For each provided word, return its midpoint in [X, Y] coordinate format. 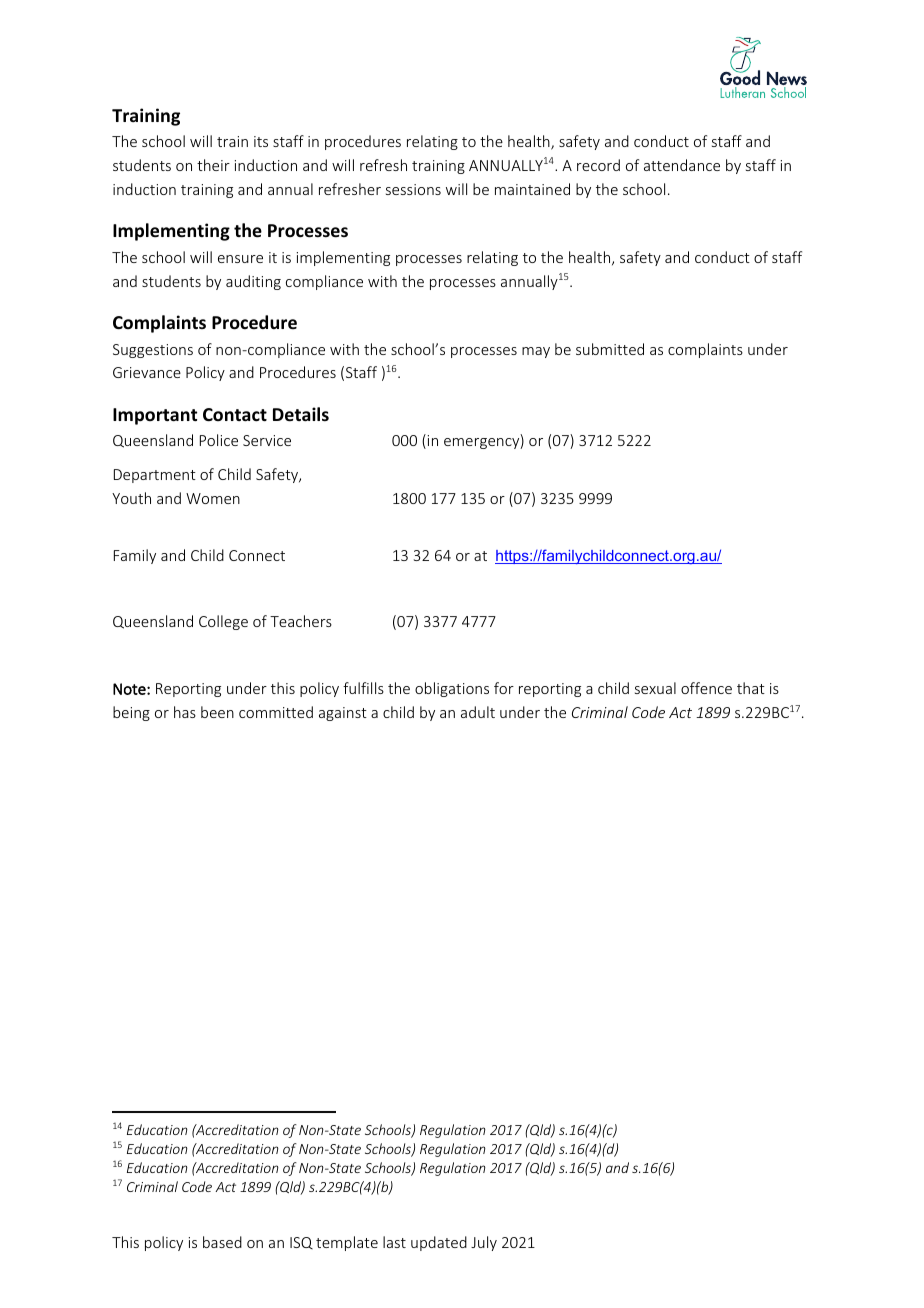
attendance [682, 165]
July [484, 1243]
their [213, 165]
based [222, 1242]
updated [439, 1243]
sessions [413, 189]
